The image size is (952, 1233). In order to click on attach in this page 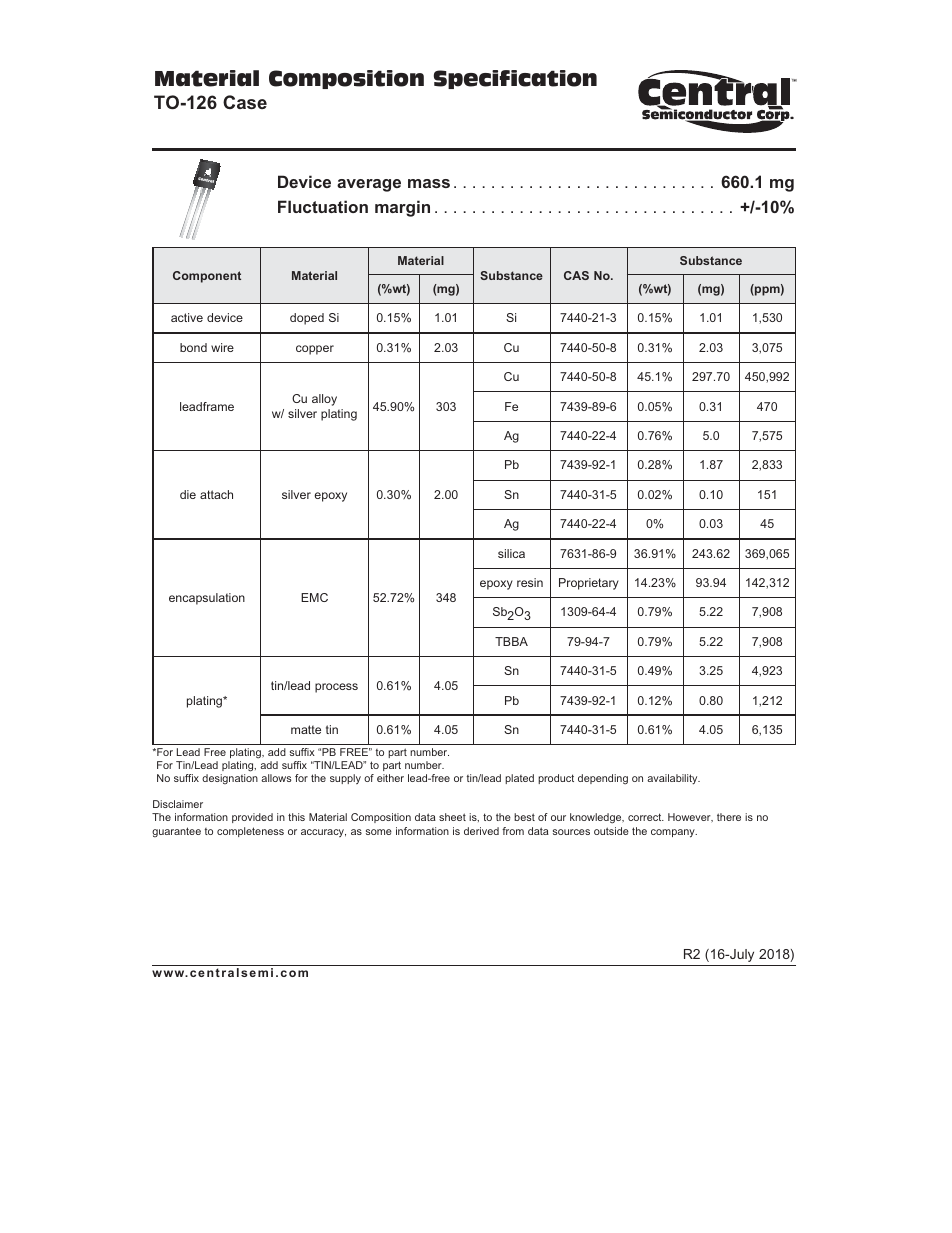, I will do `click(216, 494)`.
